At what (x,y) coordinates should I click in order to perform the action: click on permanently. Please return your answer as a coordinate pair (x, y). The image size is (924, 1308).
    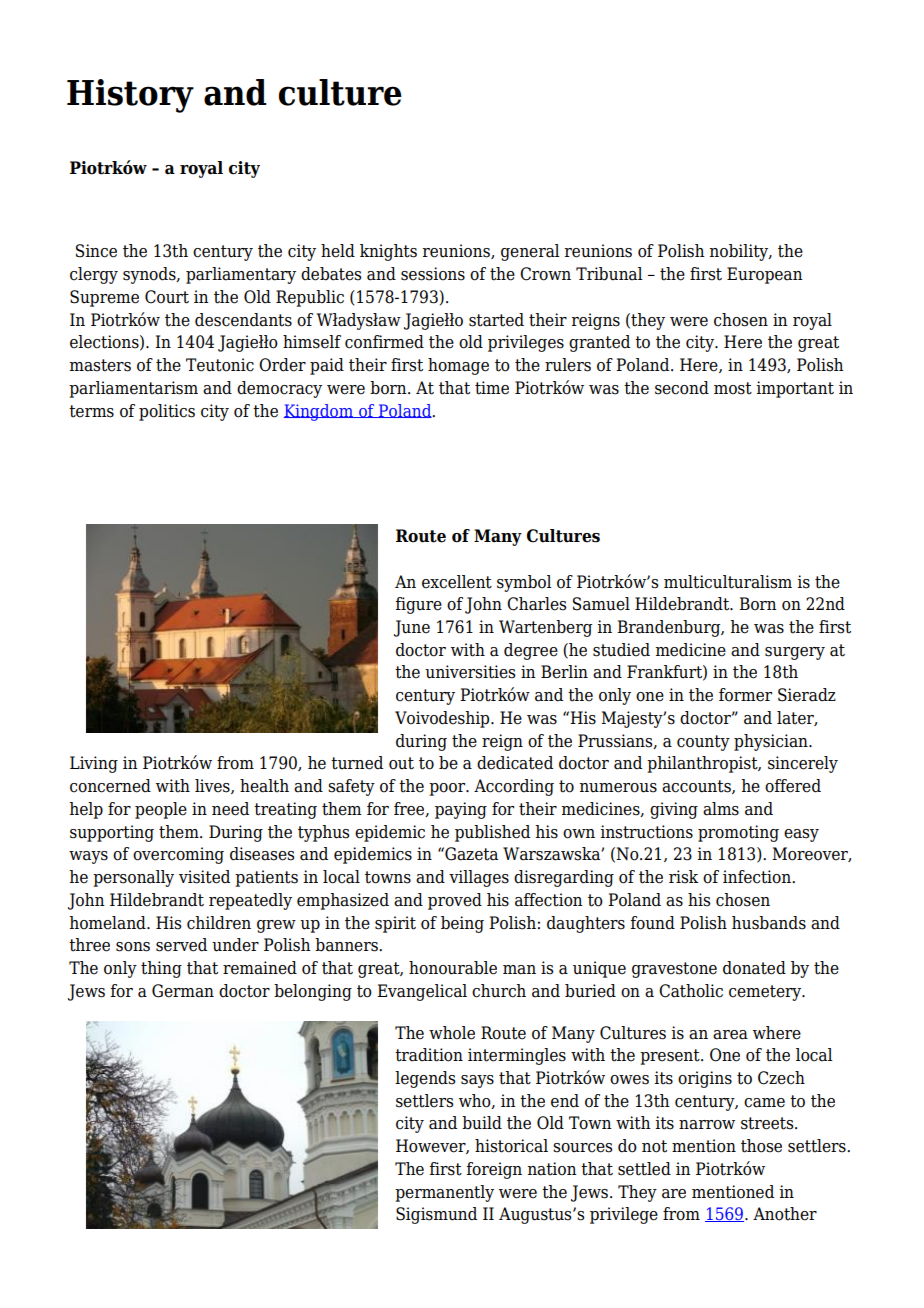
    Looking at the image, I should click on (444, 1193).
